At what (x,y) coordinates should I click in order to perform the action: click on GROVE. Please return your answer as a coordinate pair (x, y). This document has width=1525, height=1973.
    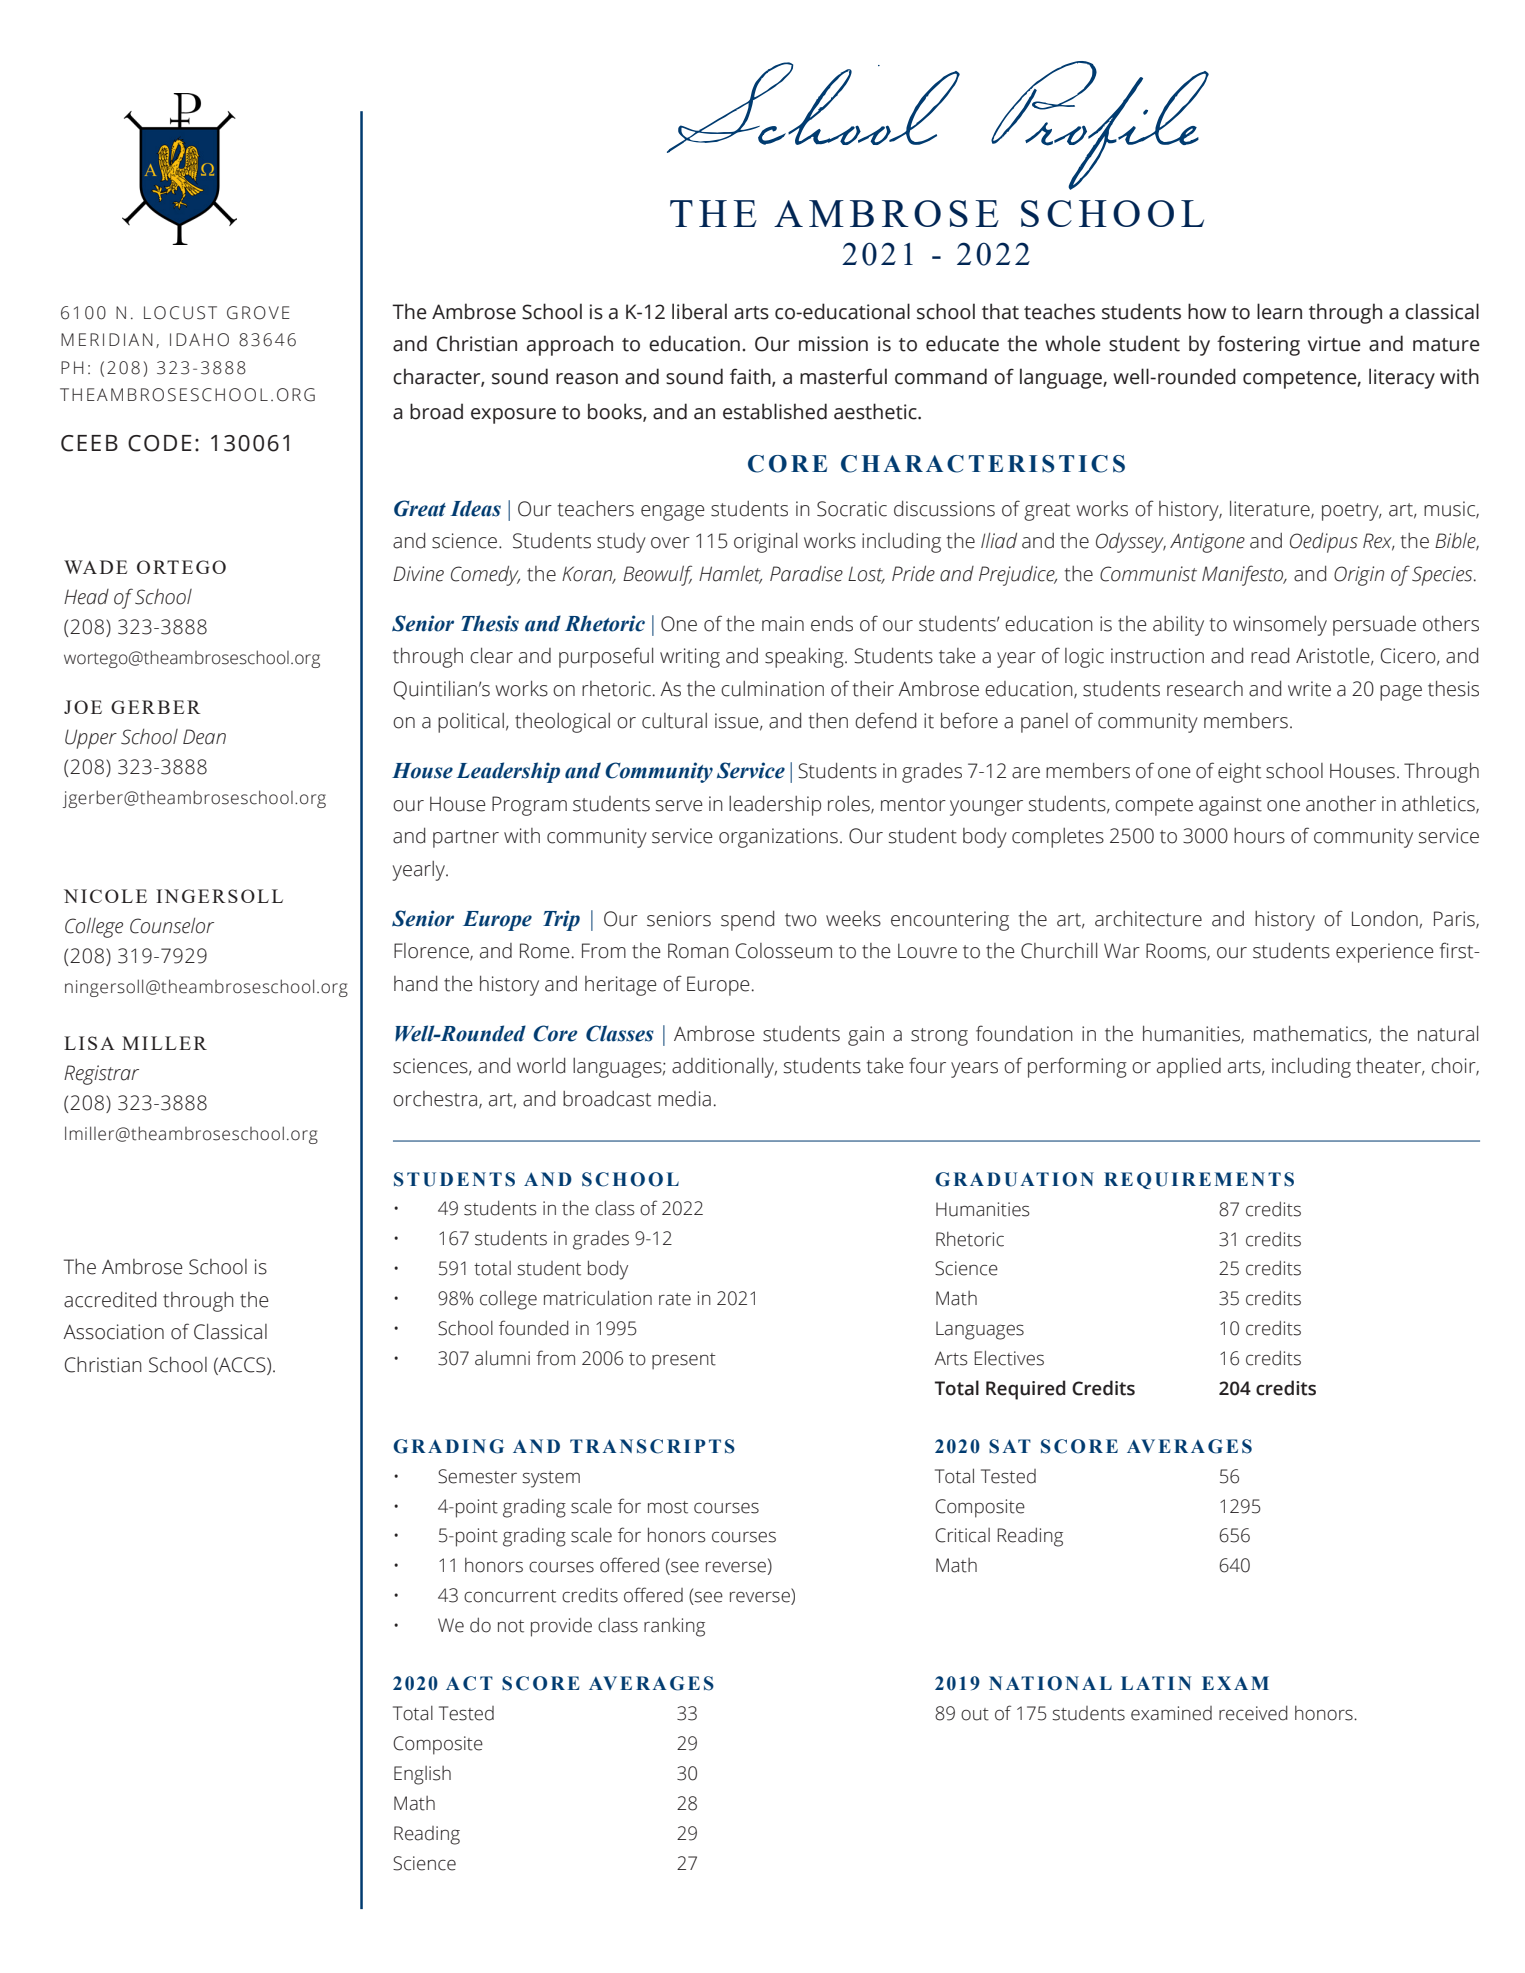
    Looking at the image, I should click on (258, 313).
